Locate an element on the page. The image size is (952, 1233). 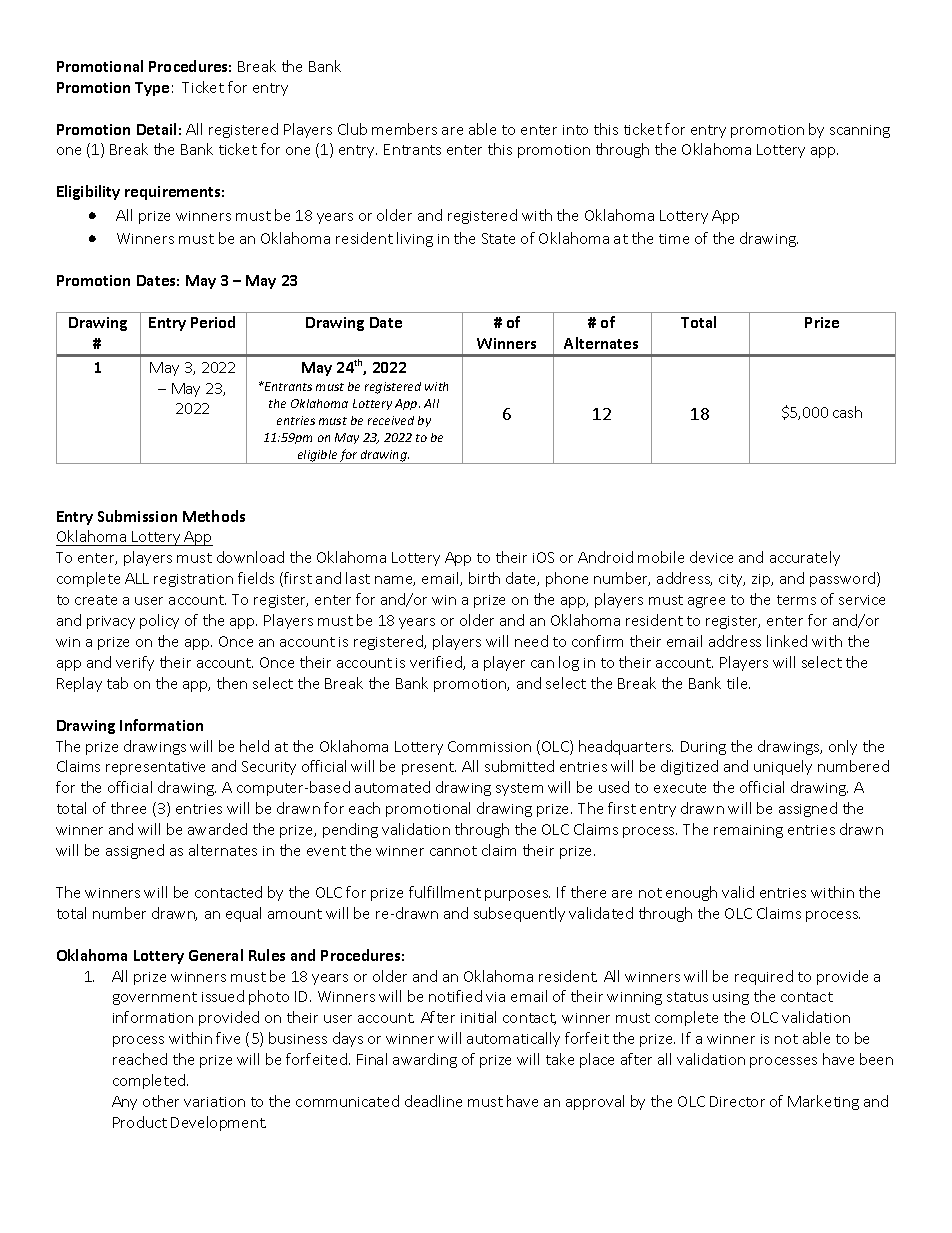
terms is located at coordinates (796, 600).
